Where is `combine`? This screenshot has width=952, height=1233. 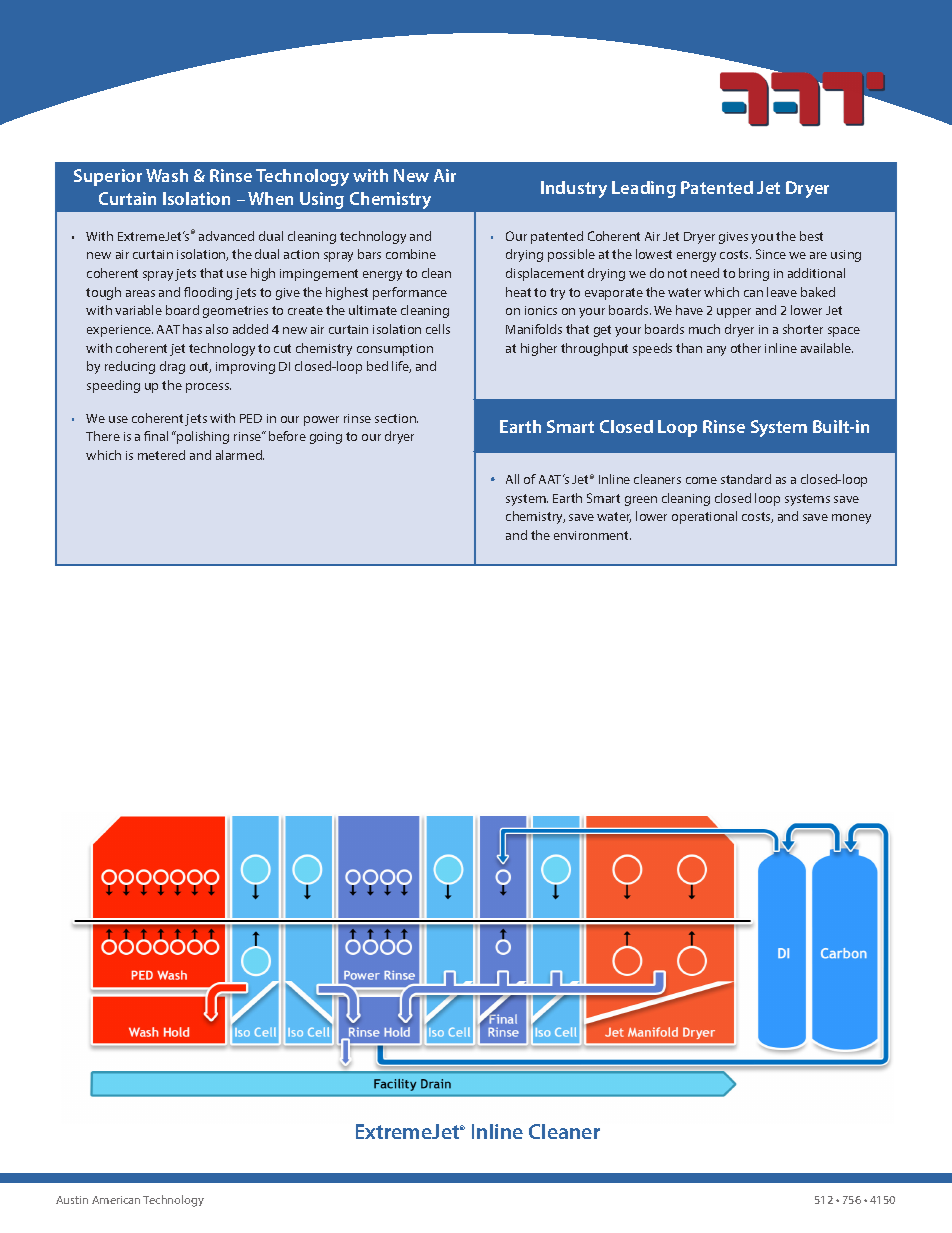
combine is located at coordinates (411, 254).
